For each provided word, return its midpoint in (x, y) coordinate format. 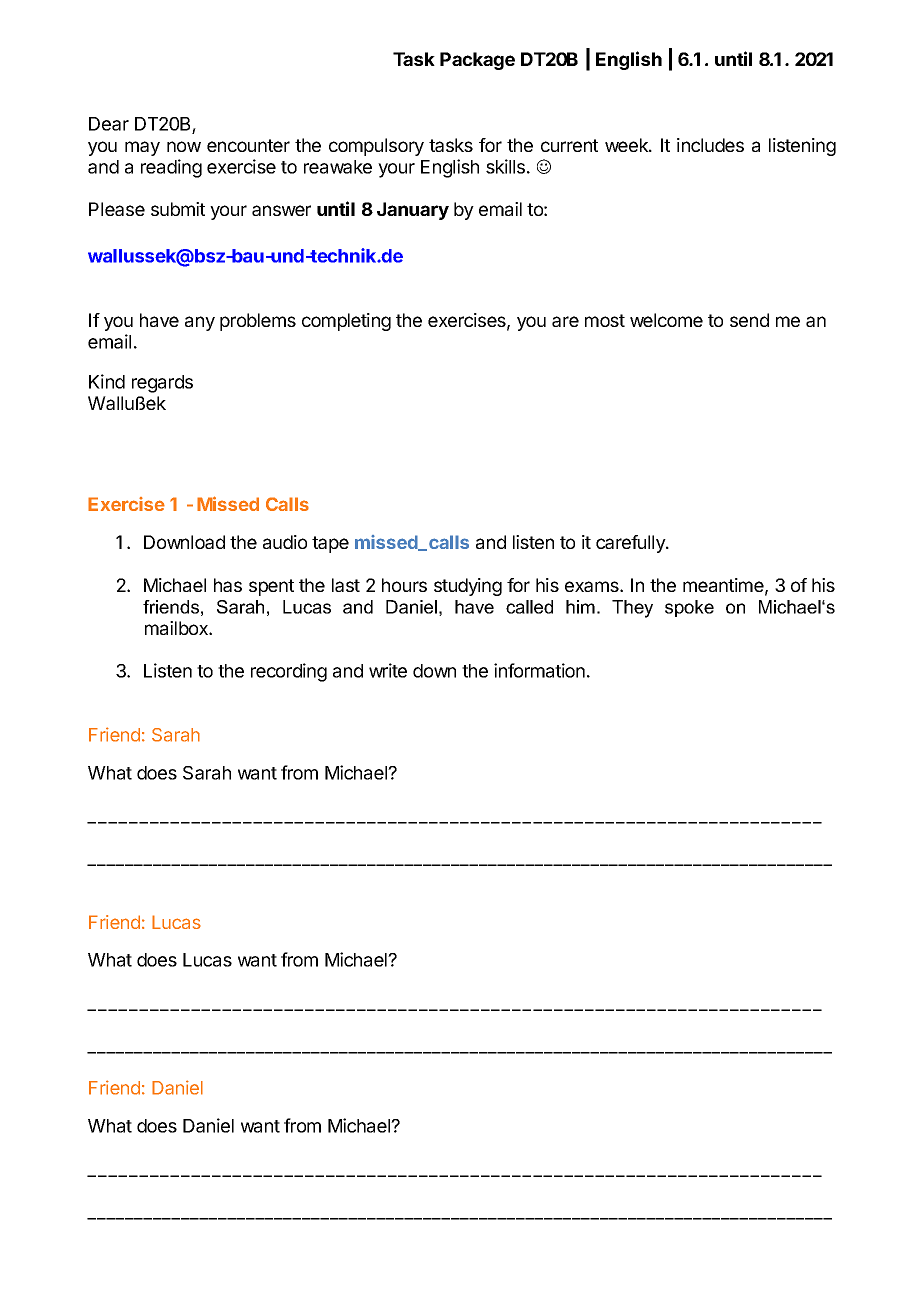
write (388, 670)
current (569, 145)
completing (346, 322)
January (413, 211)
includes (710, 145)
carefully (631, 544)
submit (178, 209)
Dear (109, 124)
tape (330, 544)
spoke (689, 608)
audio (285, 542)
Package (477, 61)
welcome (666, 320)
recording (289, 672)
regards (162, 384)
